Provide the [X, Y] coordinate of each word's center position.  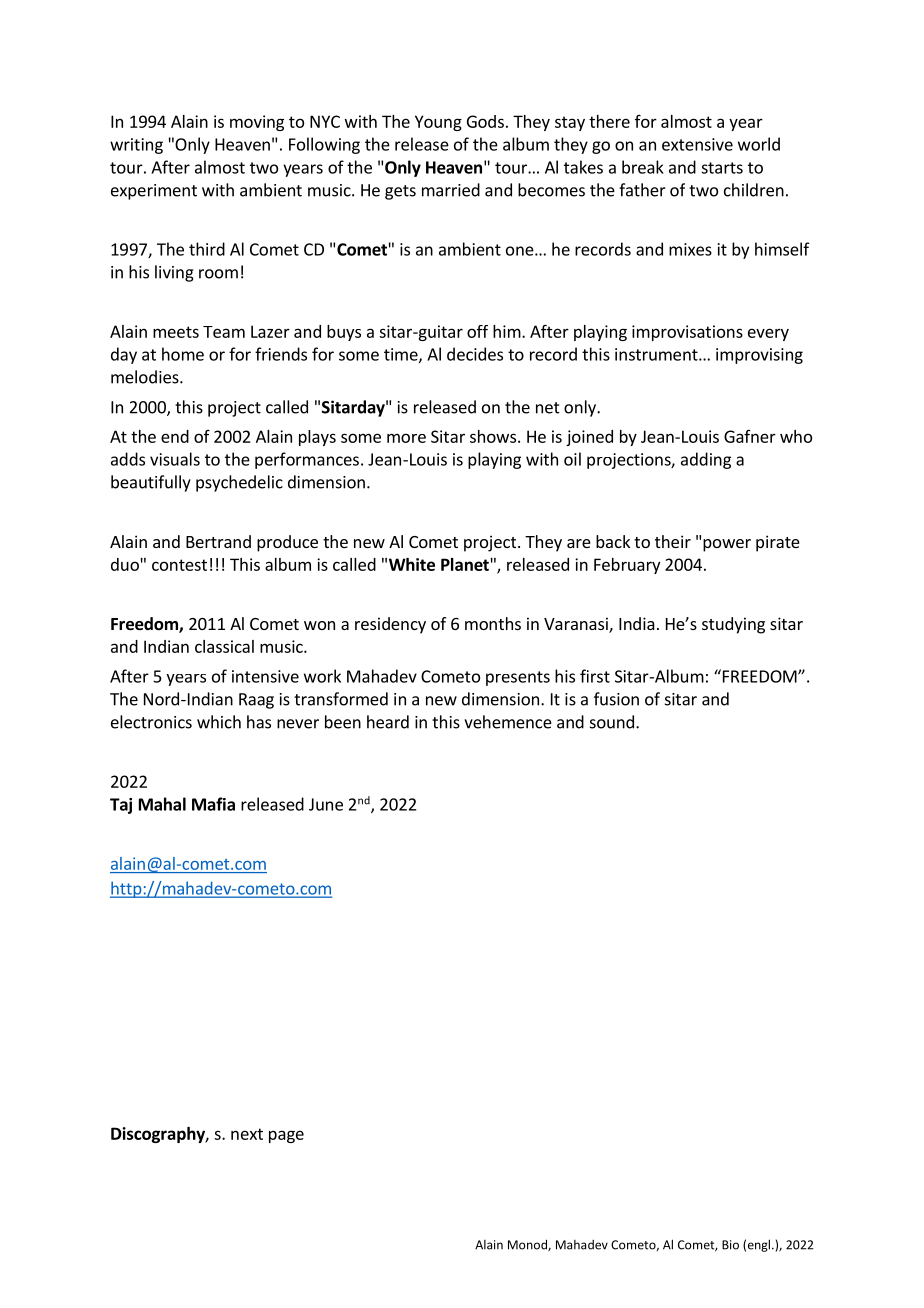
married [451, 190]
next [247, 1134]
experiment [154, 192]
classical [224, 646]
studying [733, 625]
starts [722, 168]
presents [518, 678]
